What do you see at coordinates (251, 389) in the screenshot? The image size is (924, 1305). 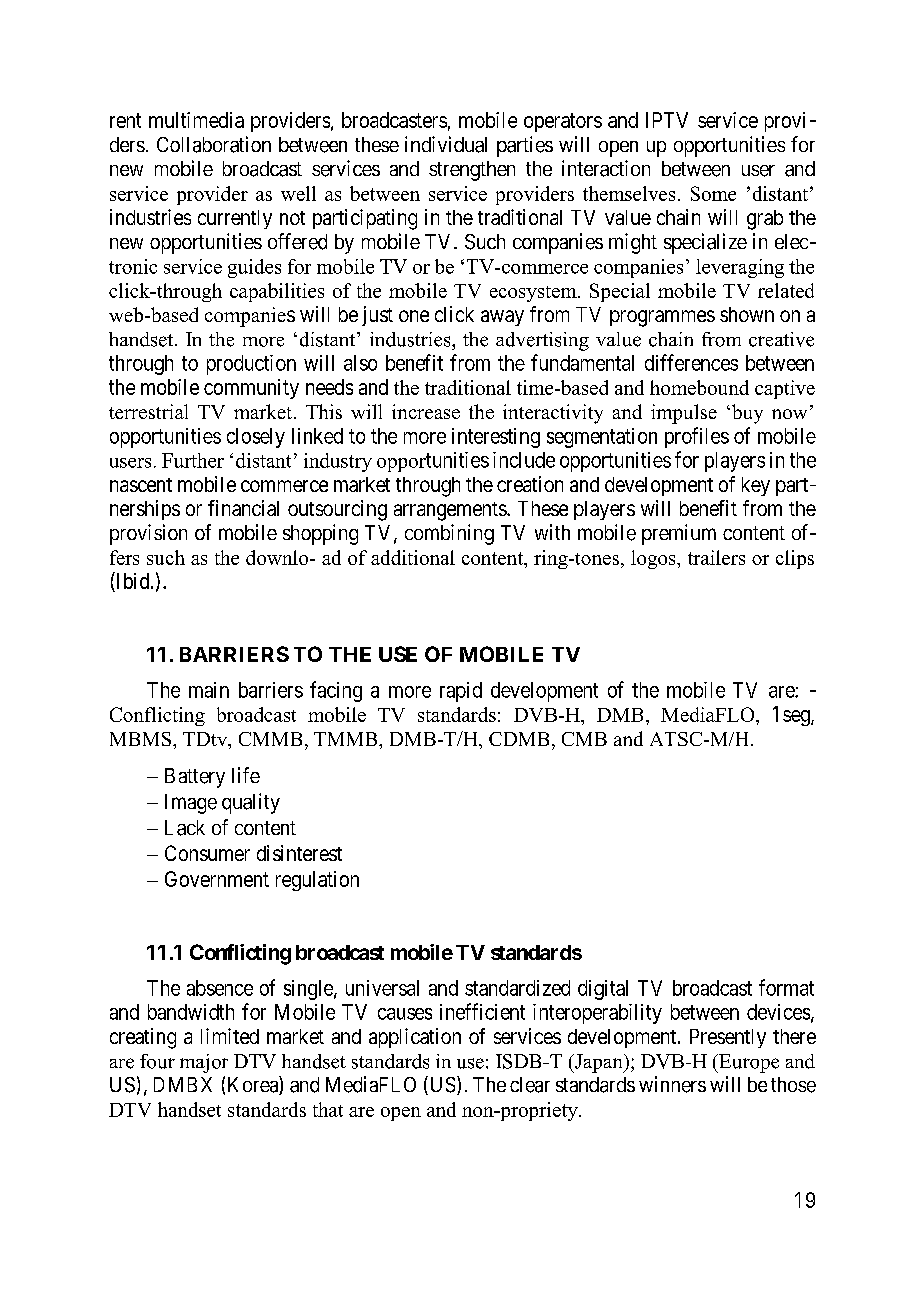 I see `community` at bounding box center [251, 389].
